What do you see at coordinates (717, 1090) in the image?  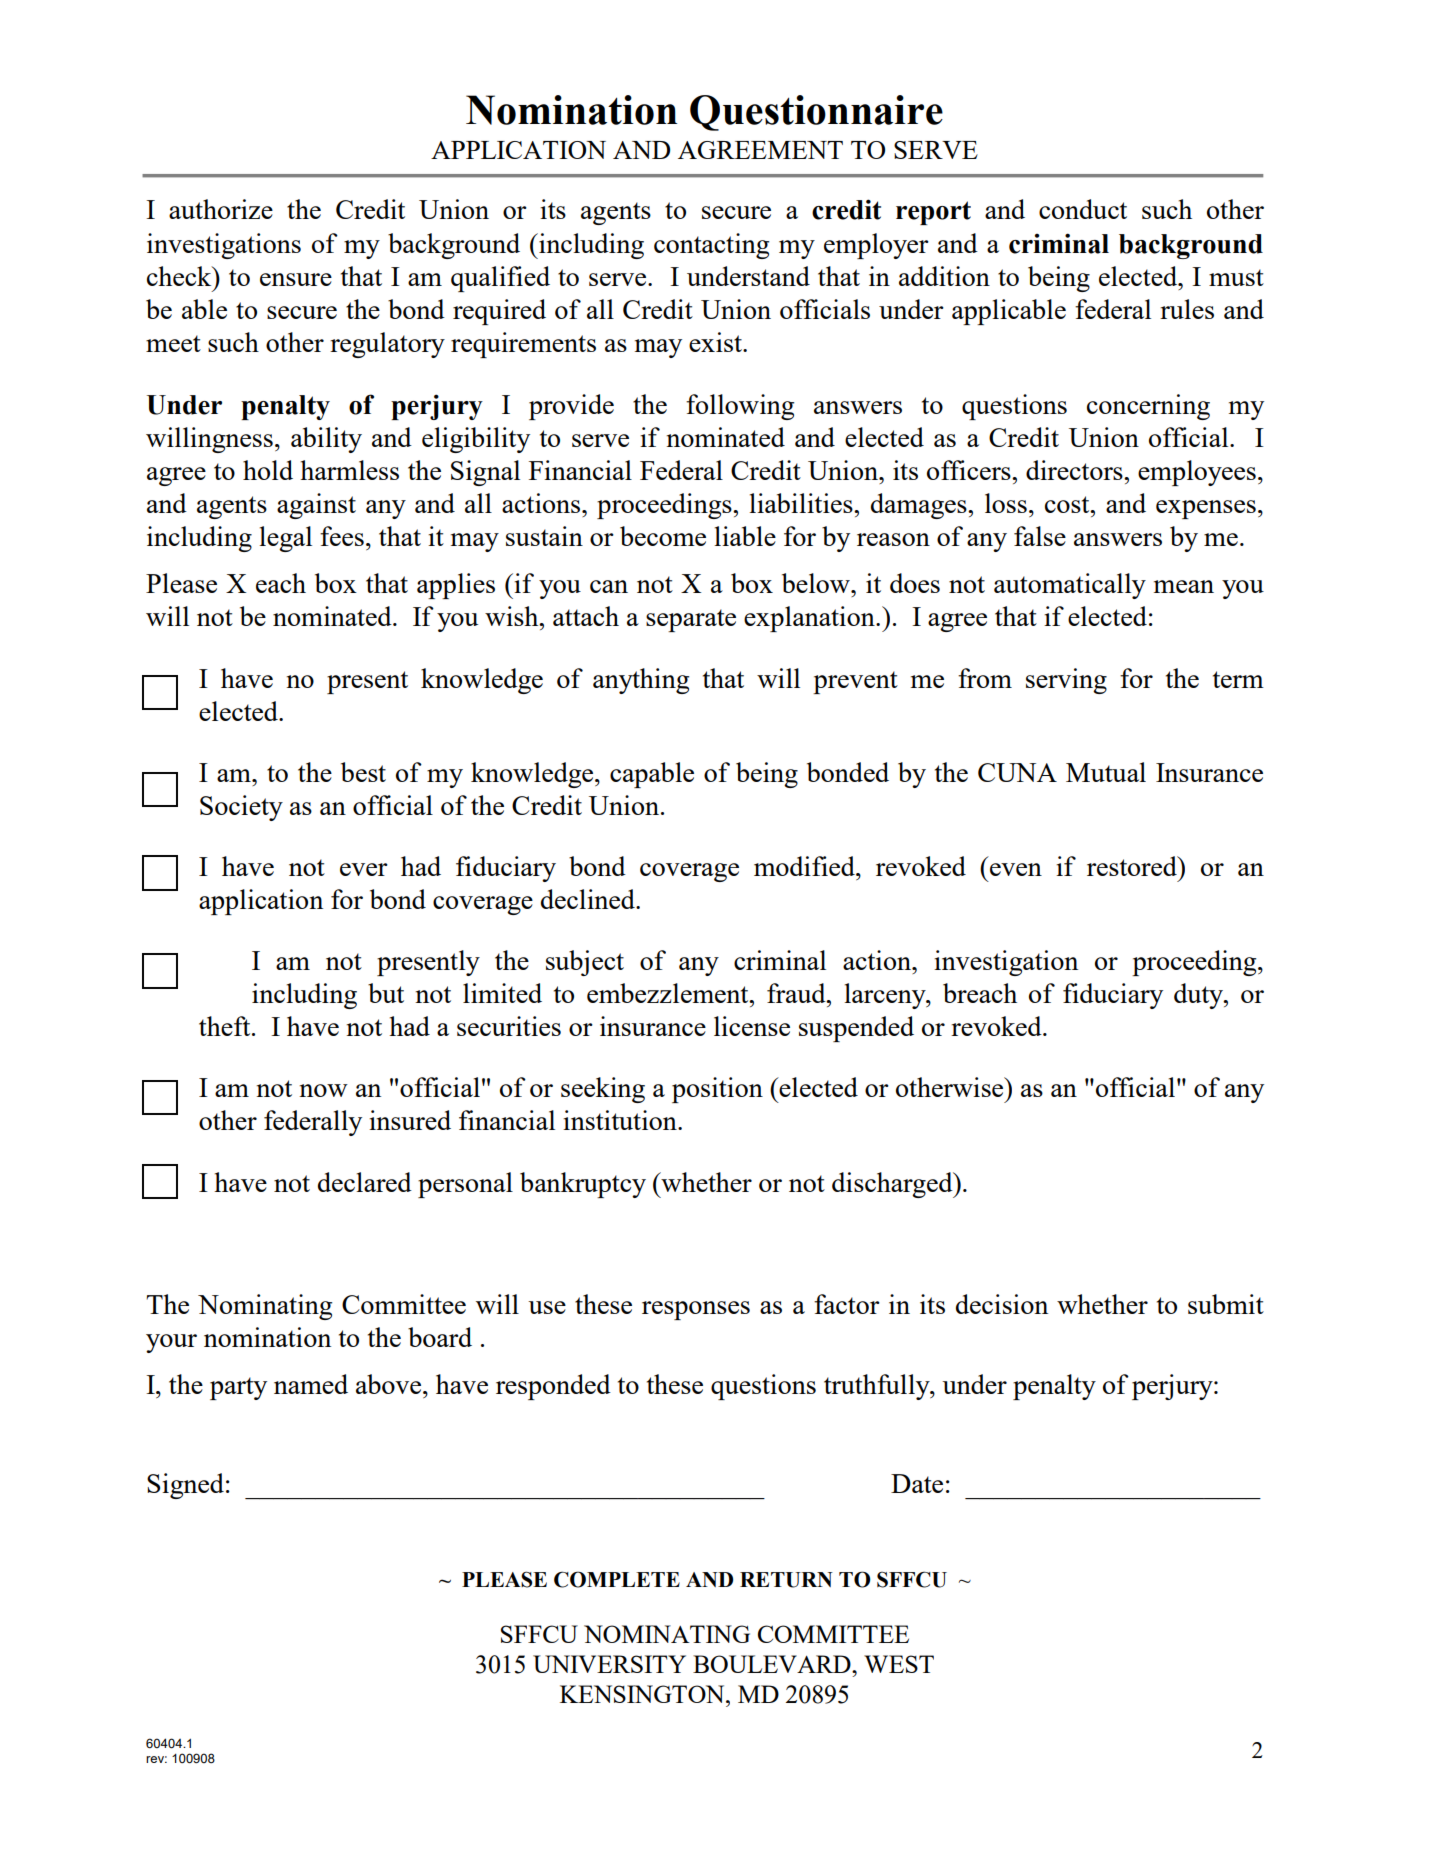 I see `position` at bounding box center [717, 1090].
